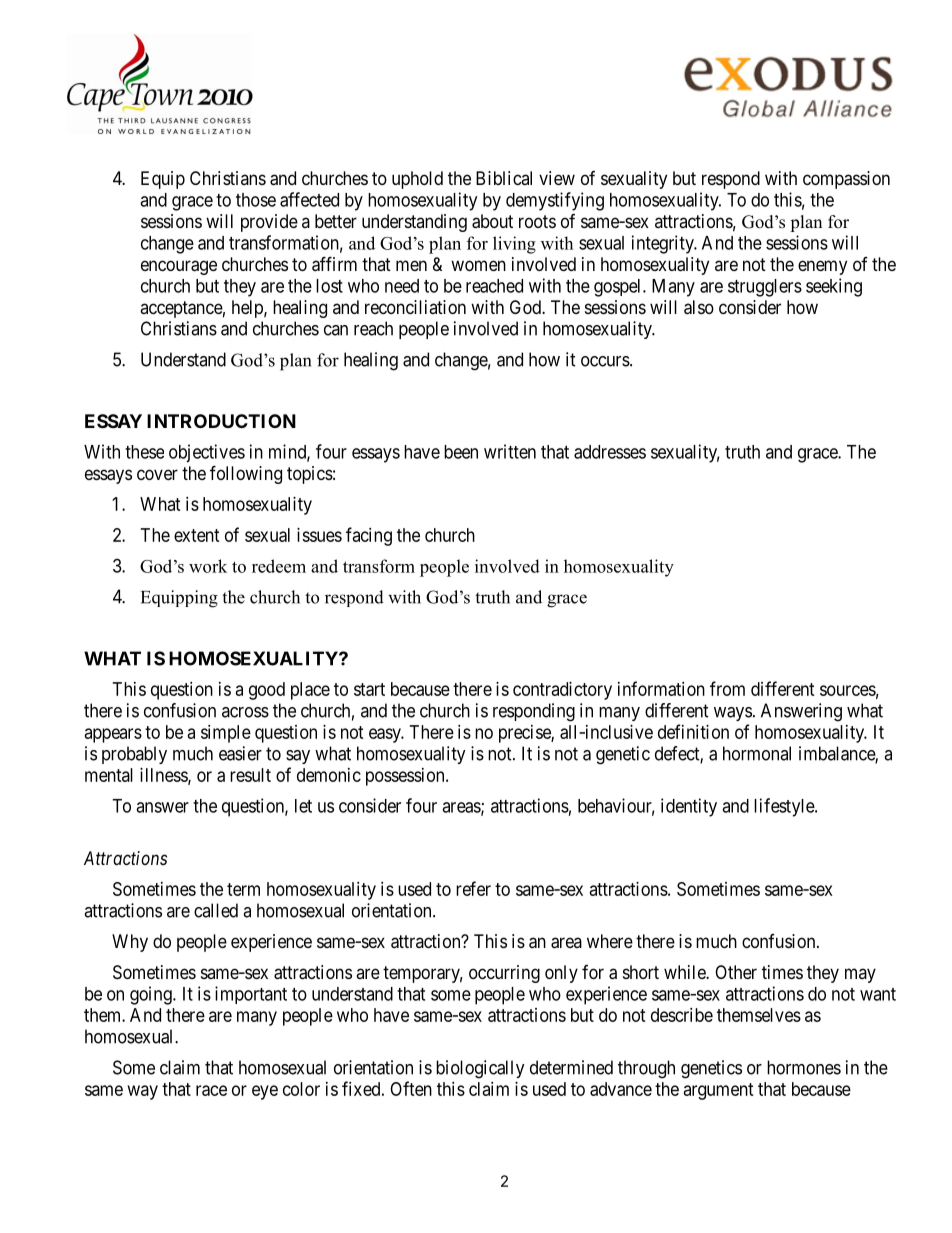  I want to click on compassion, so click(846, 180).
